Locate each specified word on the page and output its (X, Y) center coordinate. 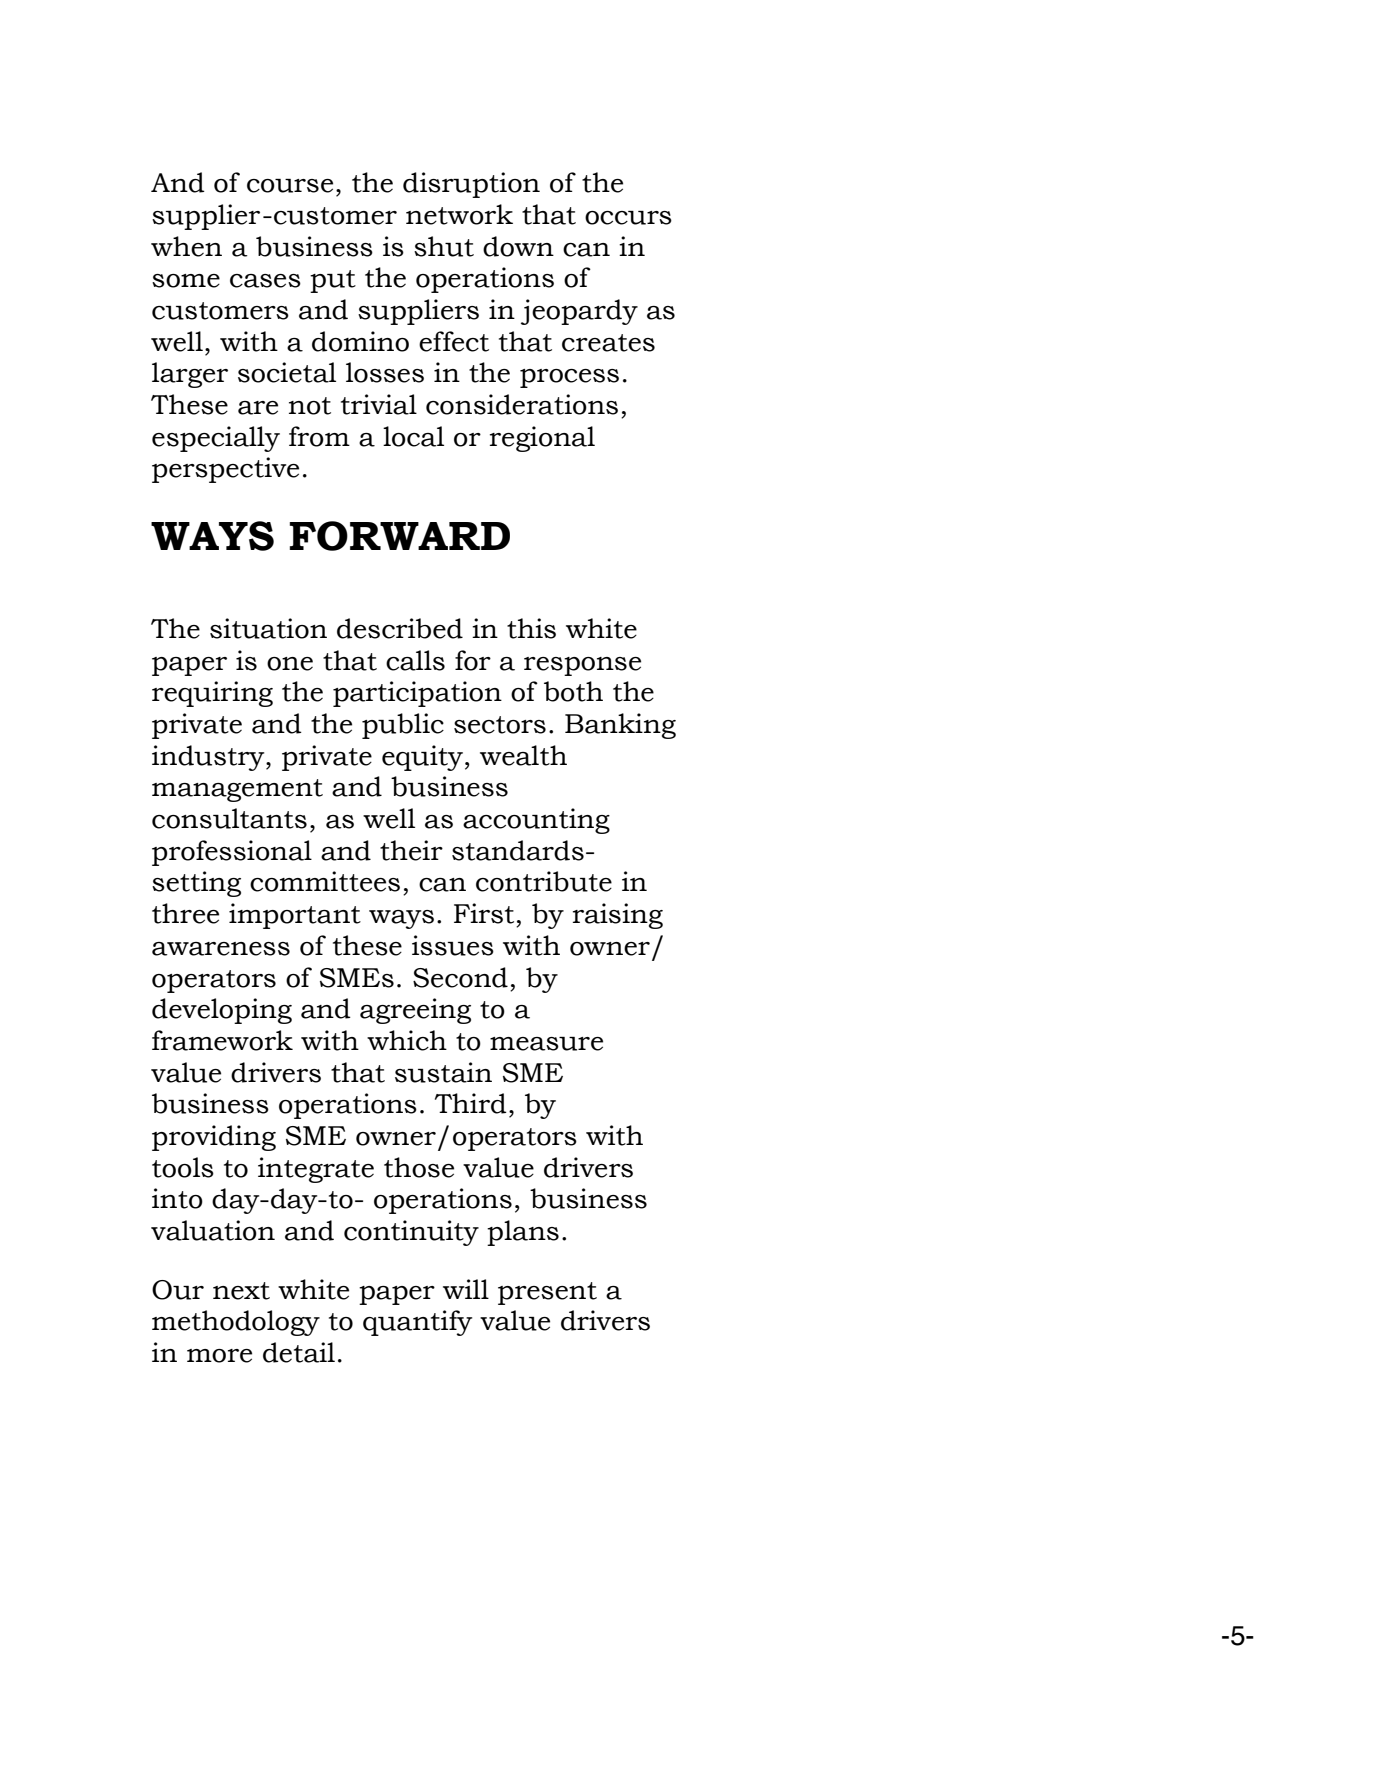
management (237, 790)
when (186, 246)
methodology (236, 1323)
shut (444, 246)
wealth (523, 755)
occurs (628, 218)
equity (422, 758)
